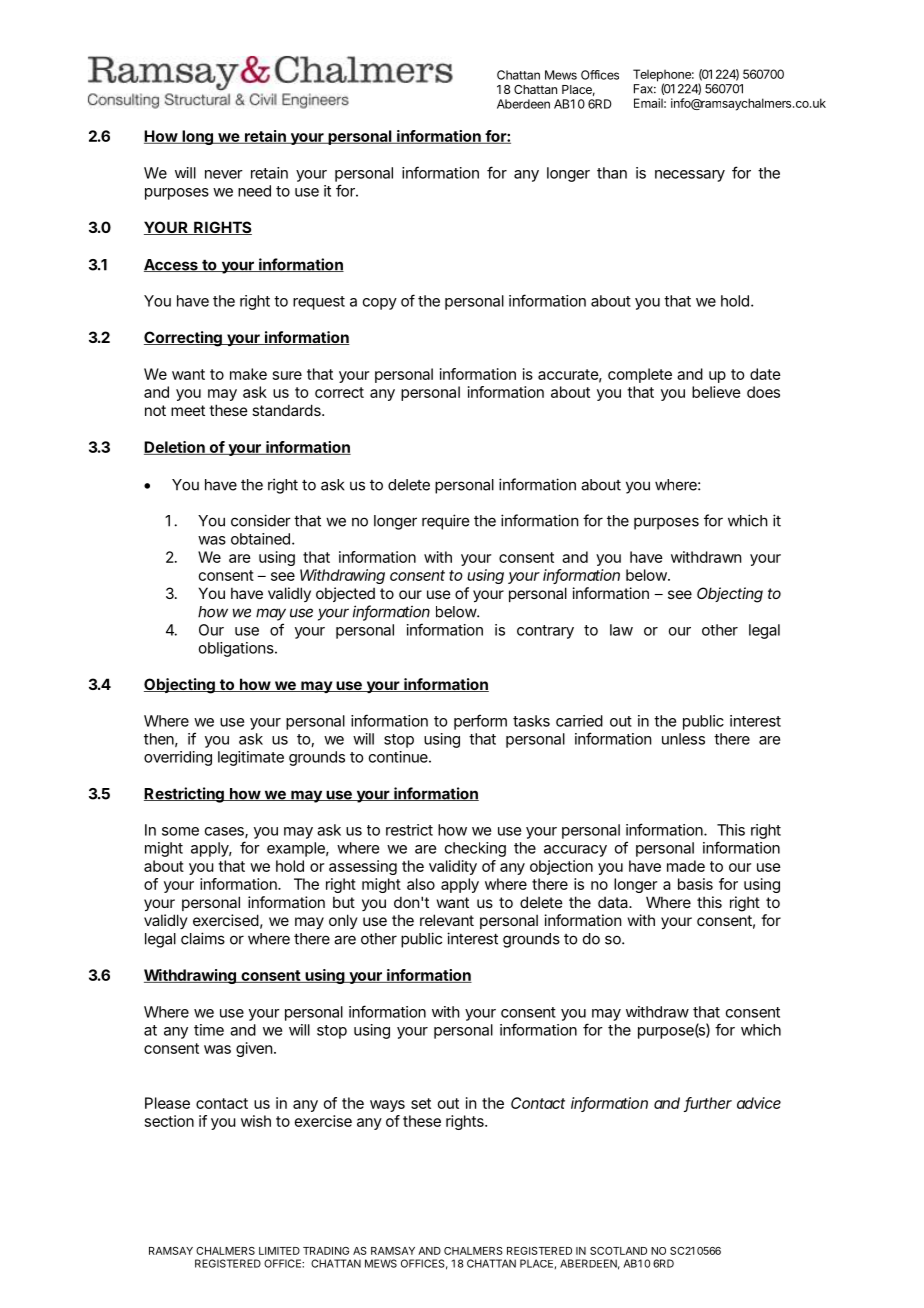 The height and width of the document is (1308, 924). Describe the element at coordinates (175, 448) in the document. I see `Deletion` at that location.
